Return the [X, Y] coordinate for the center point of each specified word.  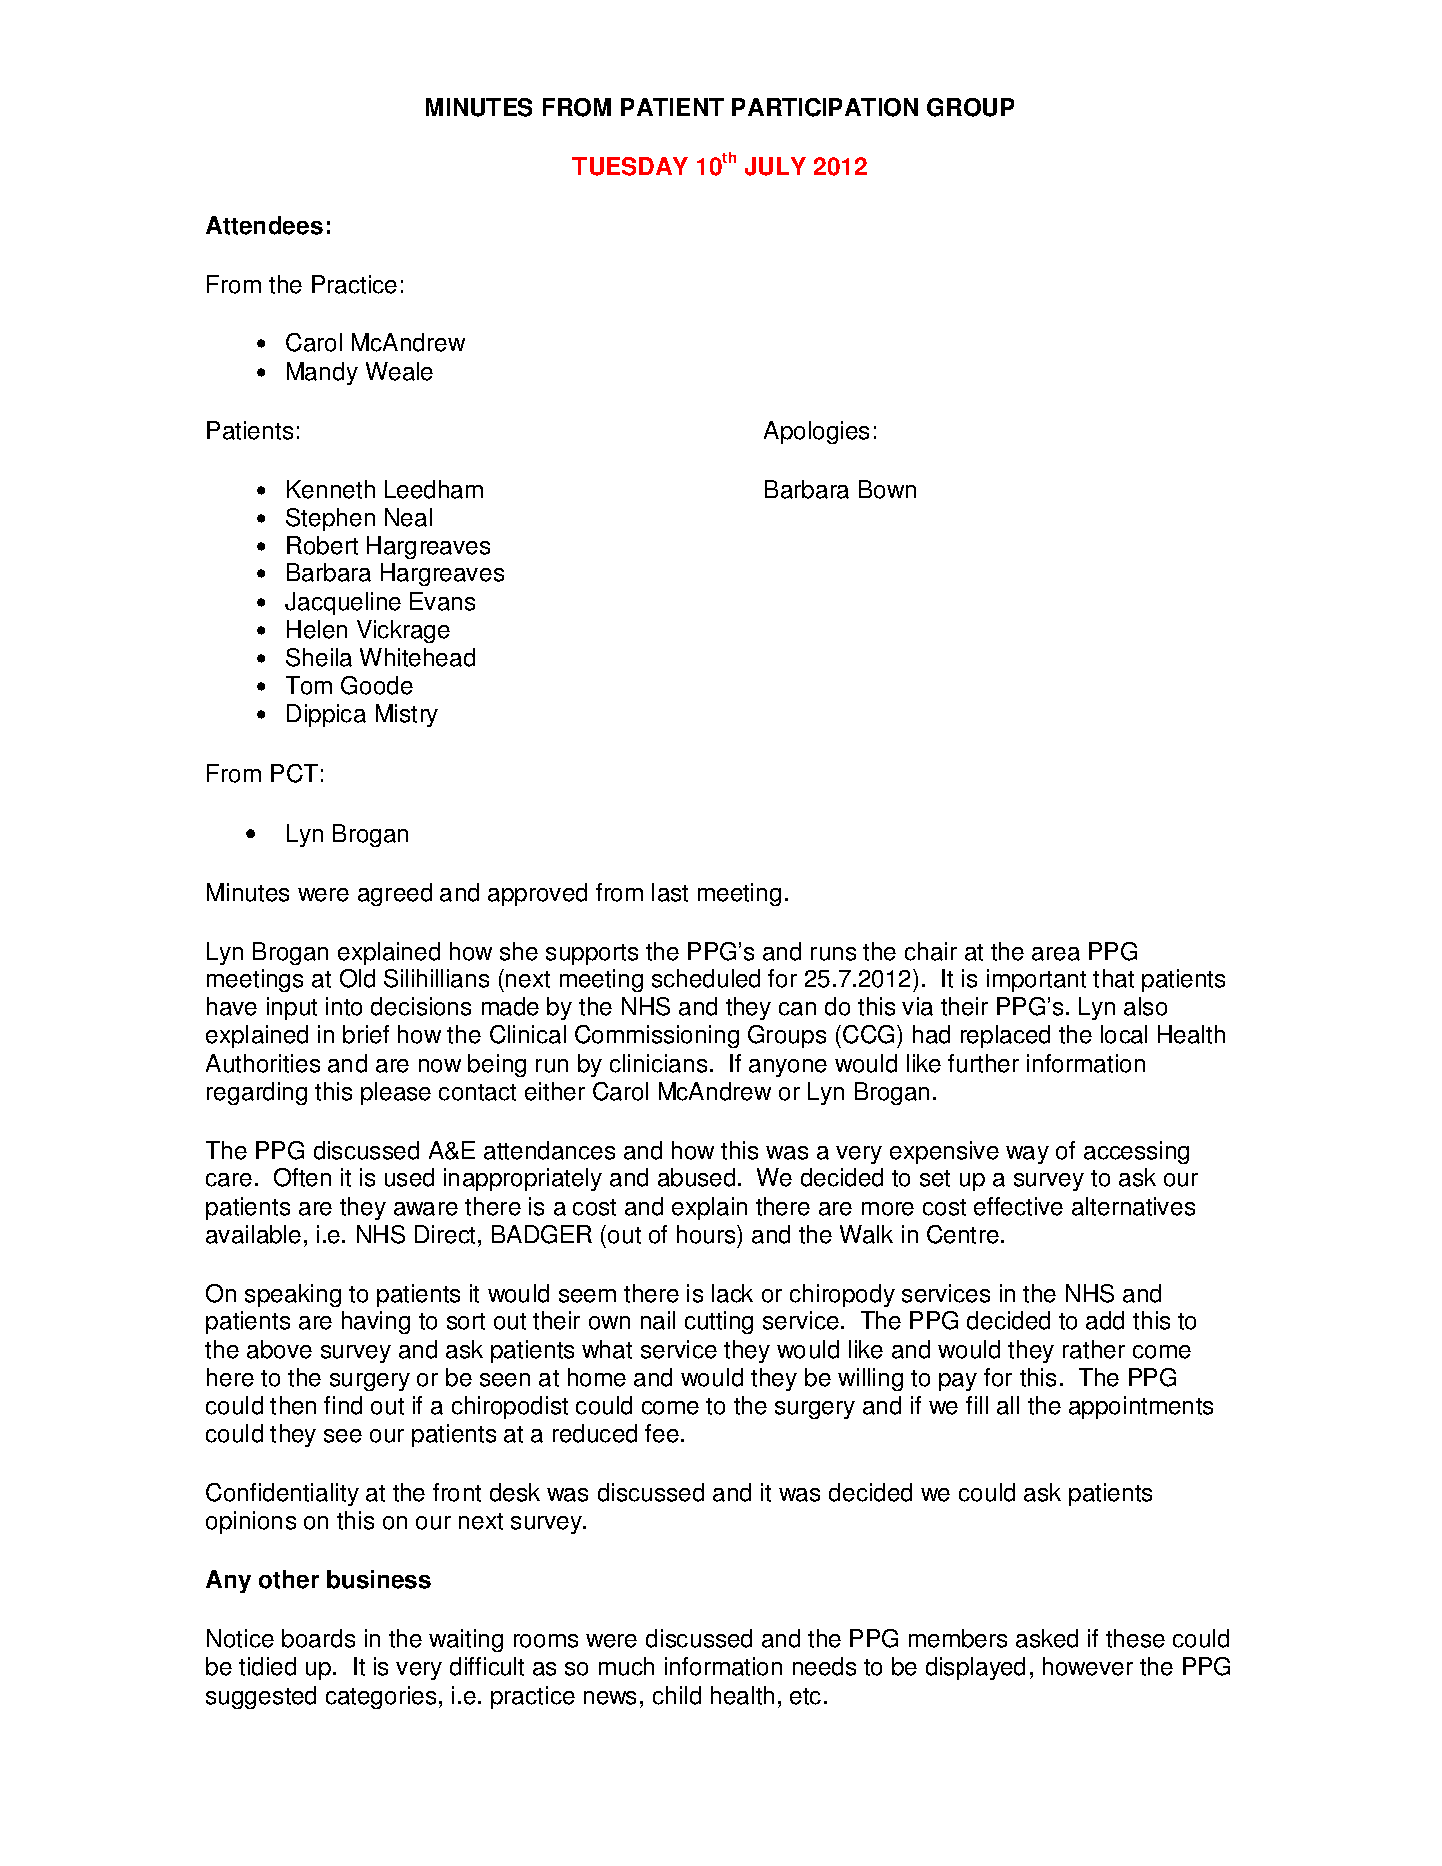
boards [318, 1638]
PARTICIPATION [825, 107]
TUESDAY [630, 166]
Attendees [264, 225]
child [677, 1695]
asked [1047, 1638]
